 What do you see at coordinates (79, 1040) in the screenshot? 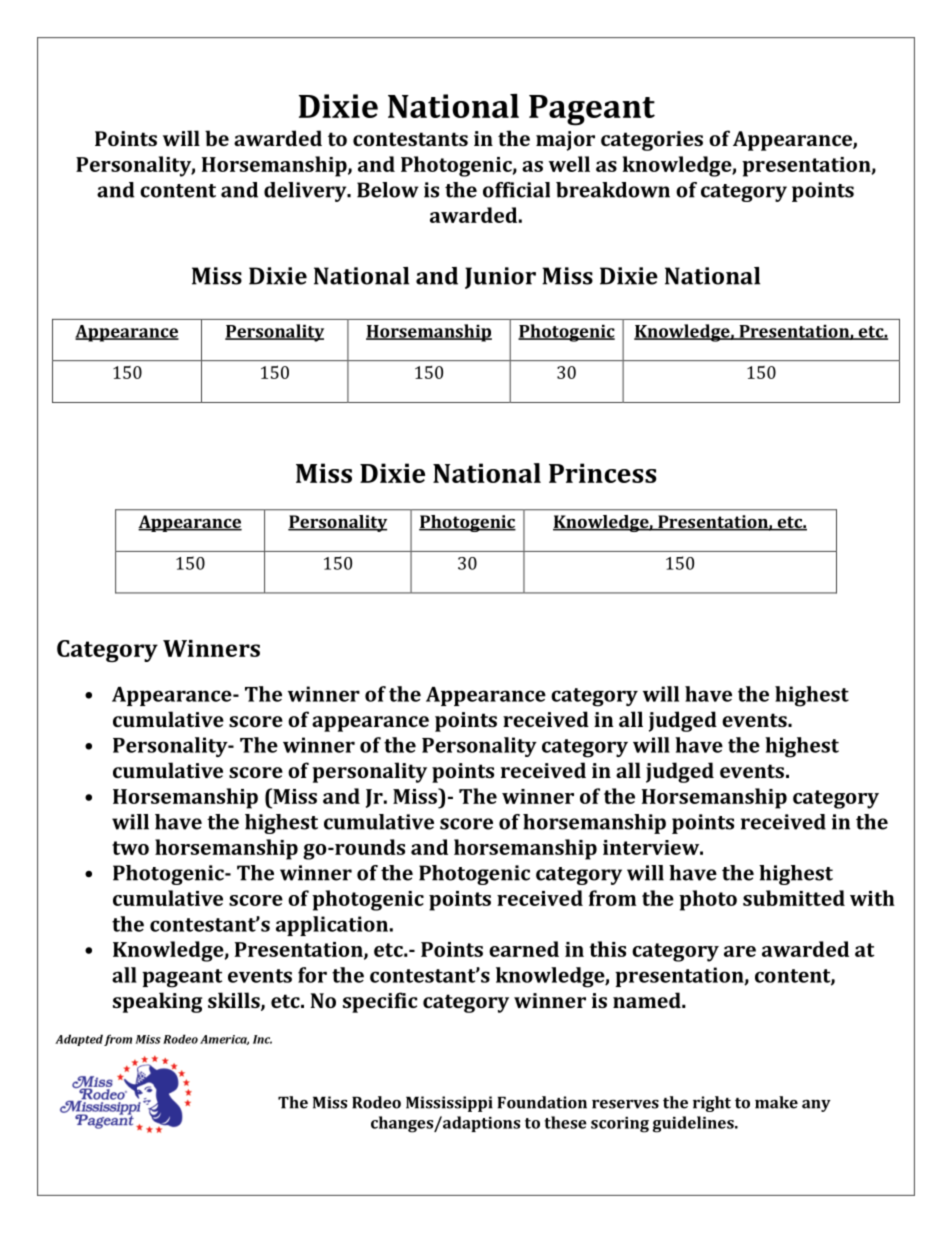
I see `Adapted` at bounding box center [79, 1040].
